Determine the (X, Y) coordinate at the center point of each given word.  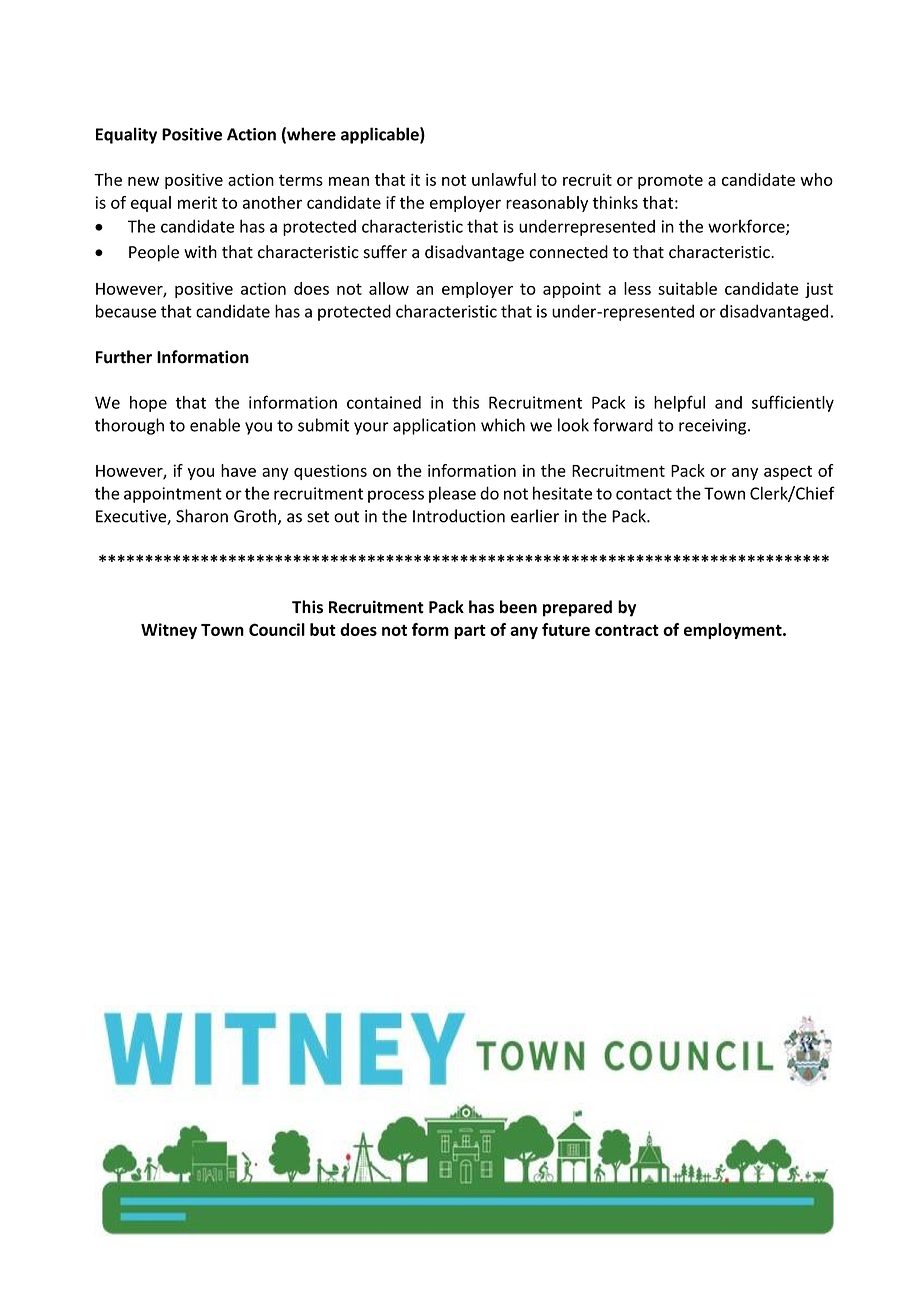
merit (197, 202)
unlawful (504, 179)
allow (389, 288)
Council (277, 629)
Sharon (202, 516)
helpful (679, 403)
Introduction (459, 516)
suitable (687, 288)
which (503, 425)
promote (670, 181)
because (126, 311)
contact (644, 494)
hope (148, 404)
